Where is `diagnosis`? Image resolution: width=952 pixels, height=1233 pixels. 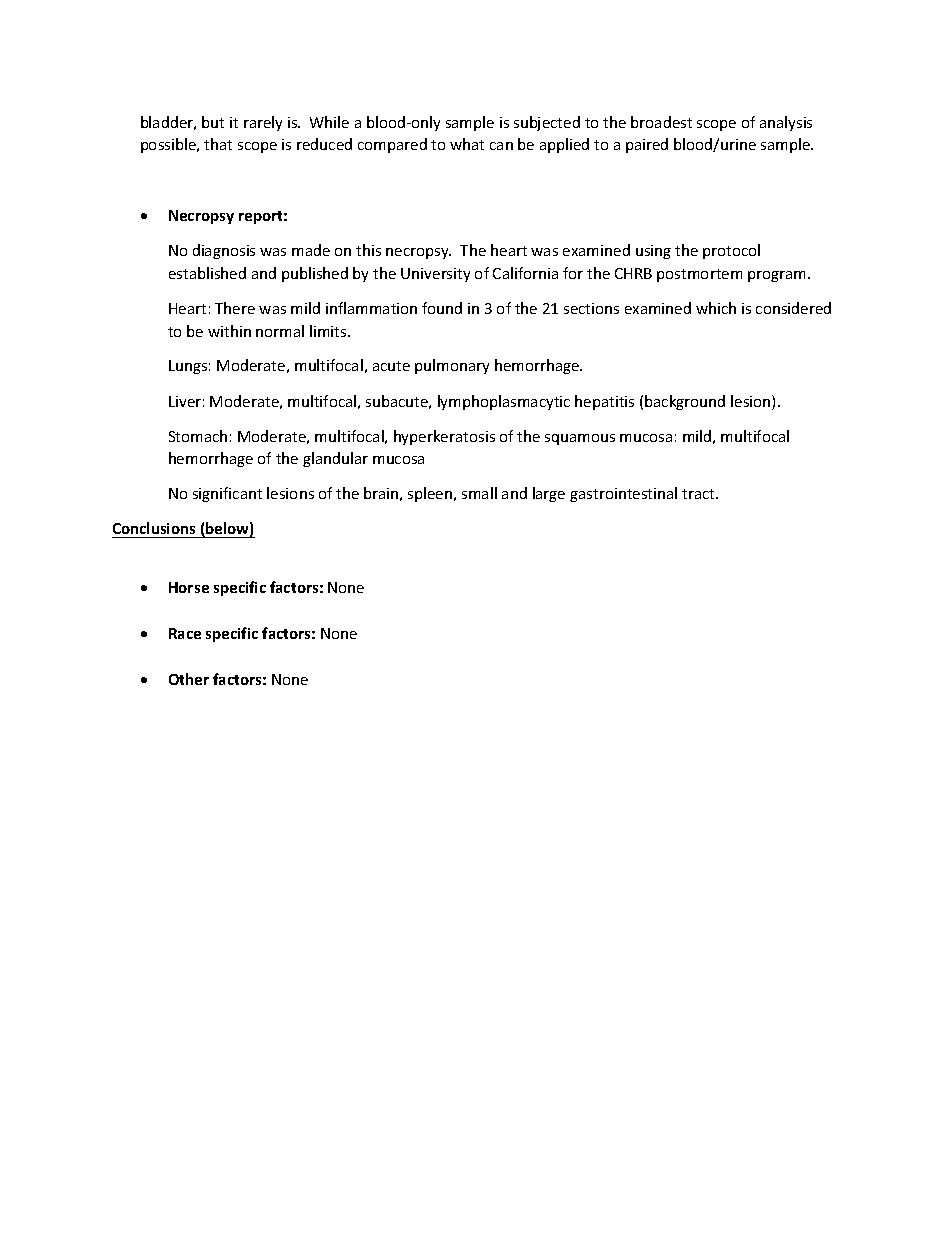
diagnosis is located at coordinates (224, 251).
